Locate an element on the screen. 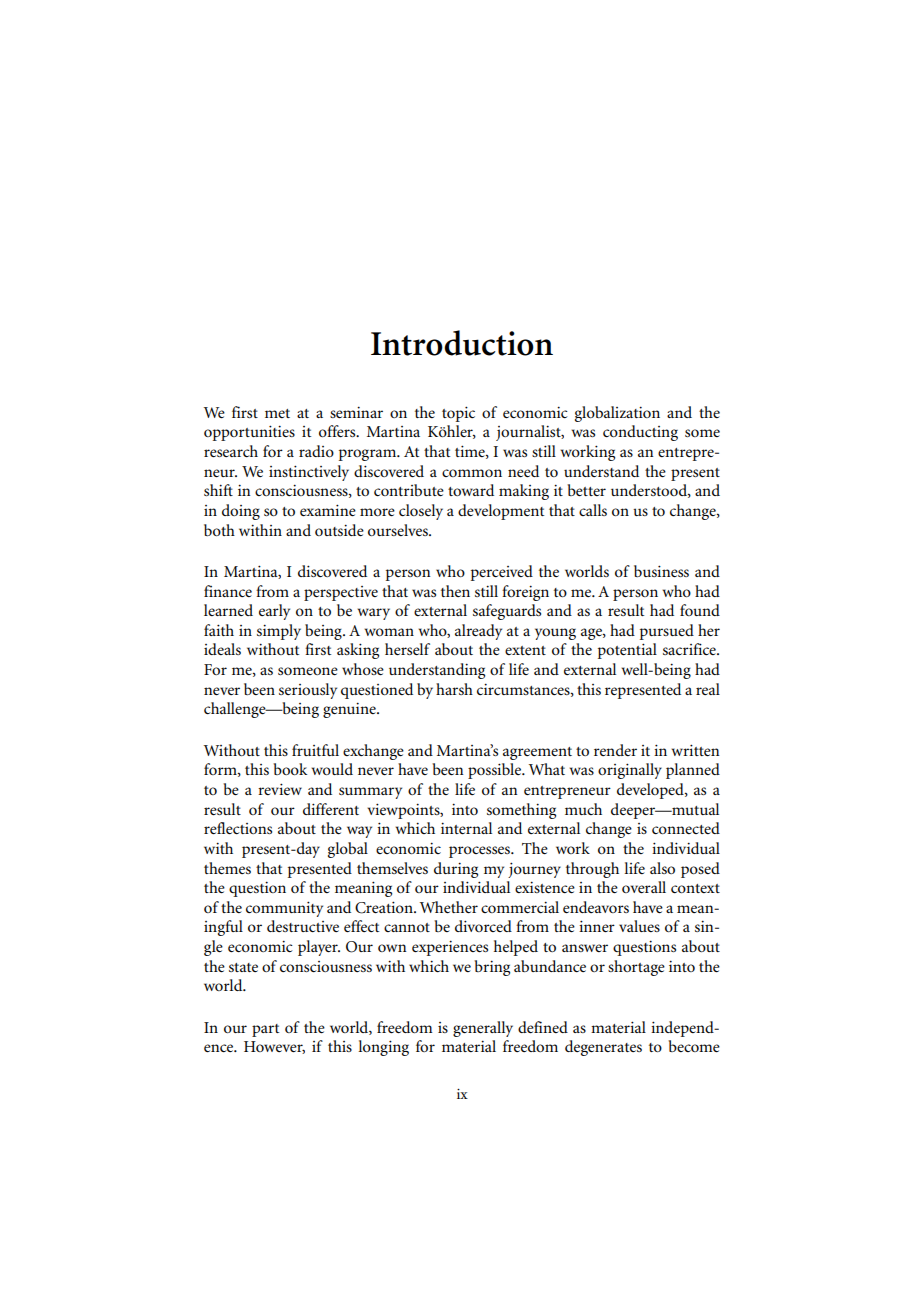 The width and height of the screenshot is (924, 1308). become is located at coordinates (694, 1046).
